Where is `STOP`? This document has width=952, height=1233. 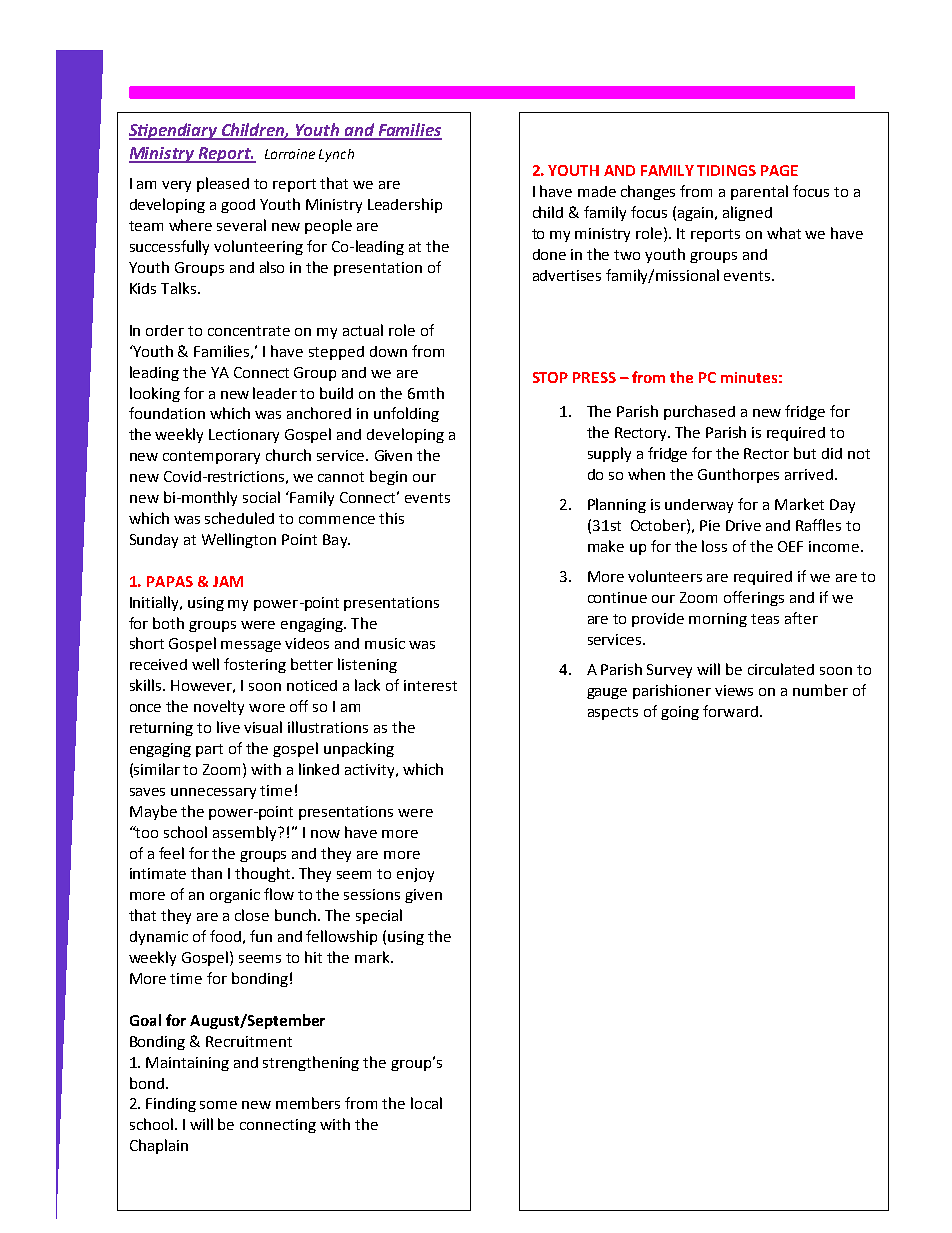
STOP is located at coordinates (550, 377).
